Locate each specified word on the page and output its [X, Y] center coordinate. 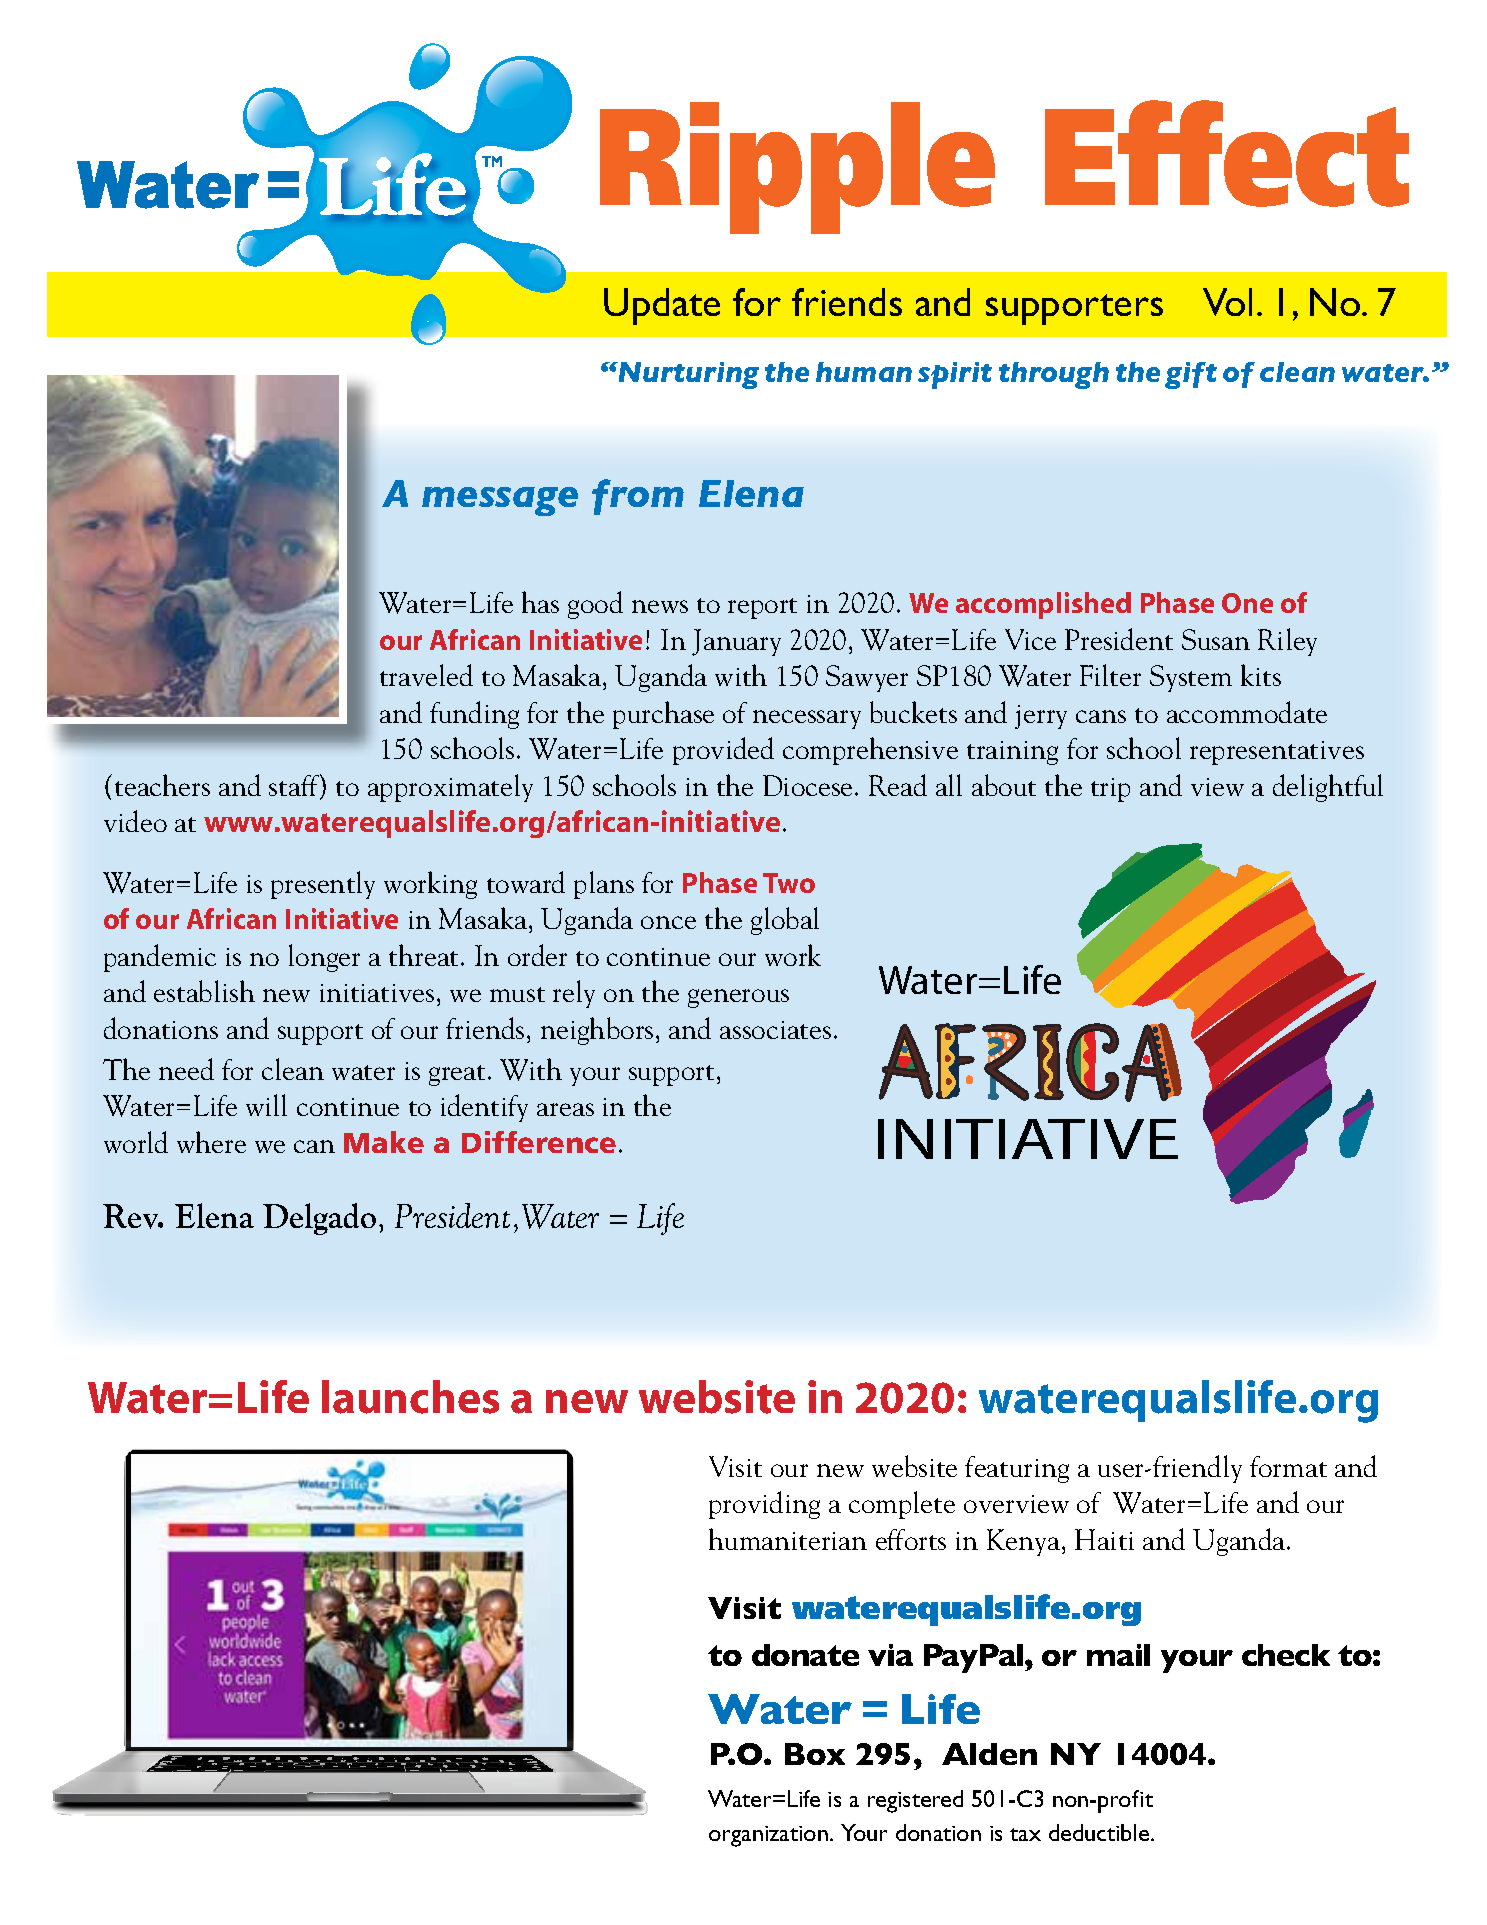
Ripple [797, 168]
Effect [1227, 153]
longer [324, 958]
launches [410, 1397]
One [1247, 603]
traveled [426, 675]
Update [662, 306]
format [1288, 1466]
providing [764, 1505]
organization [768, 1836]
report [762, 608]
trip [1110, 790]
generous [738, 998]
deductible [1099, 1832]
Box [815, 1754]
